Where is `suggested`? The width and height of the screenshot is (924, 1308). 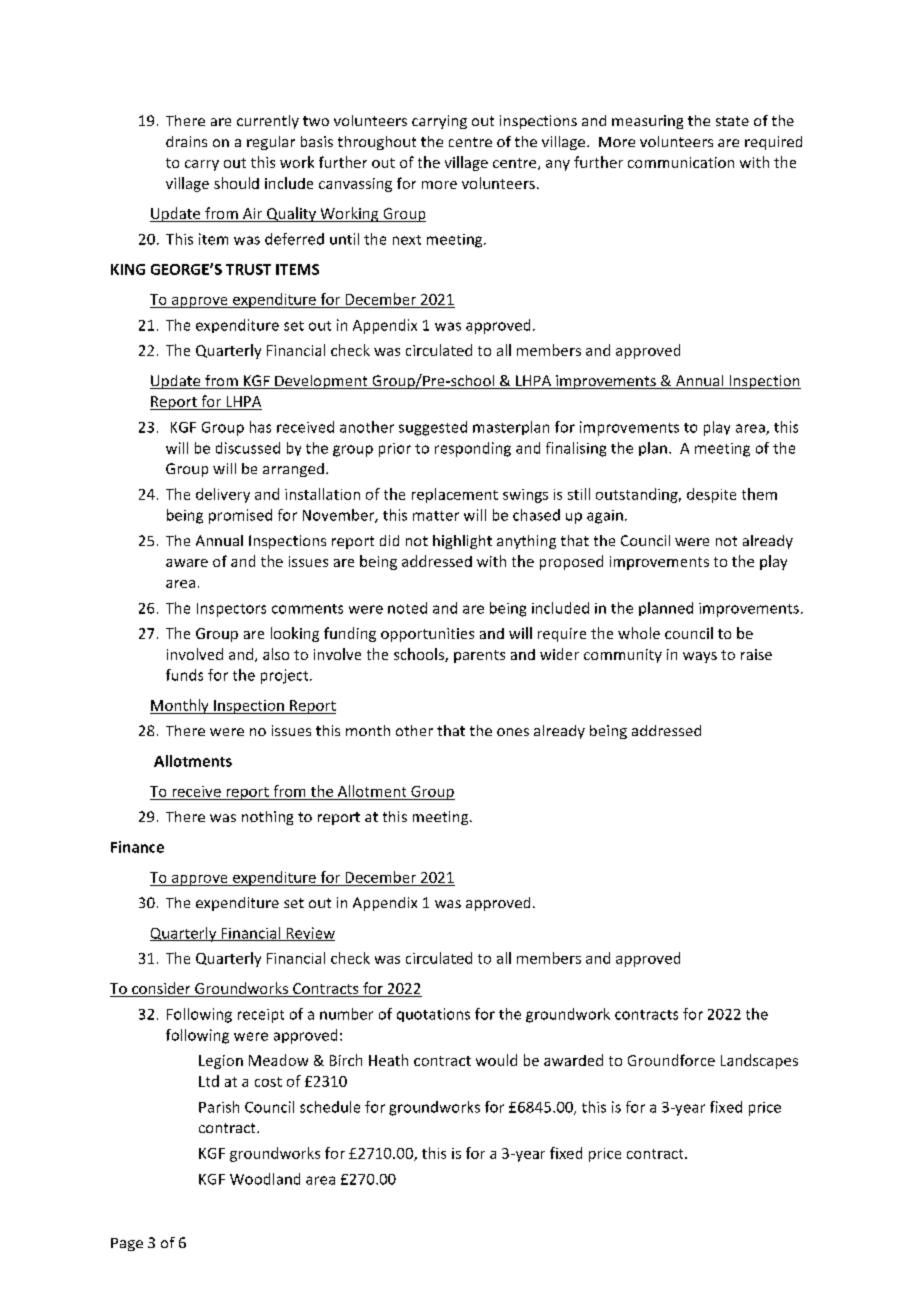
suggested is located at coordinates (433, 428).
